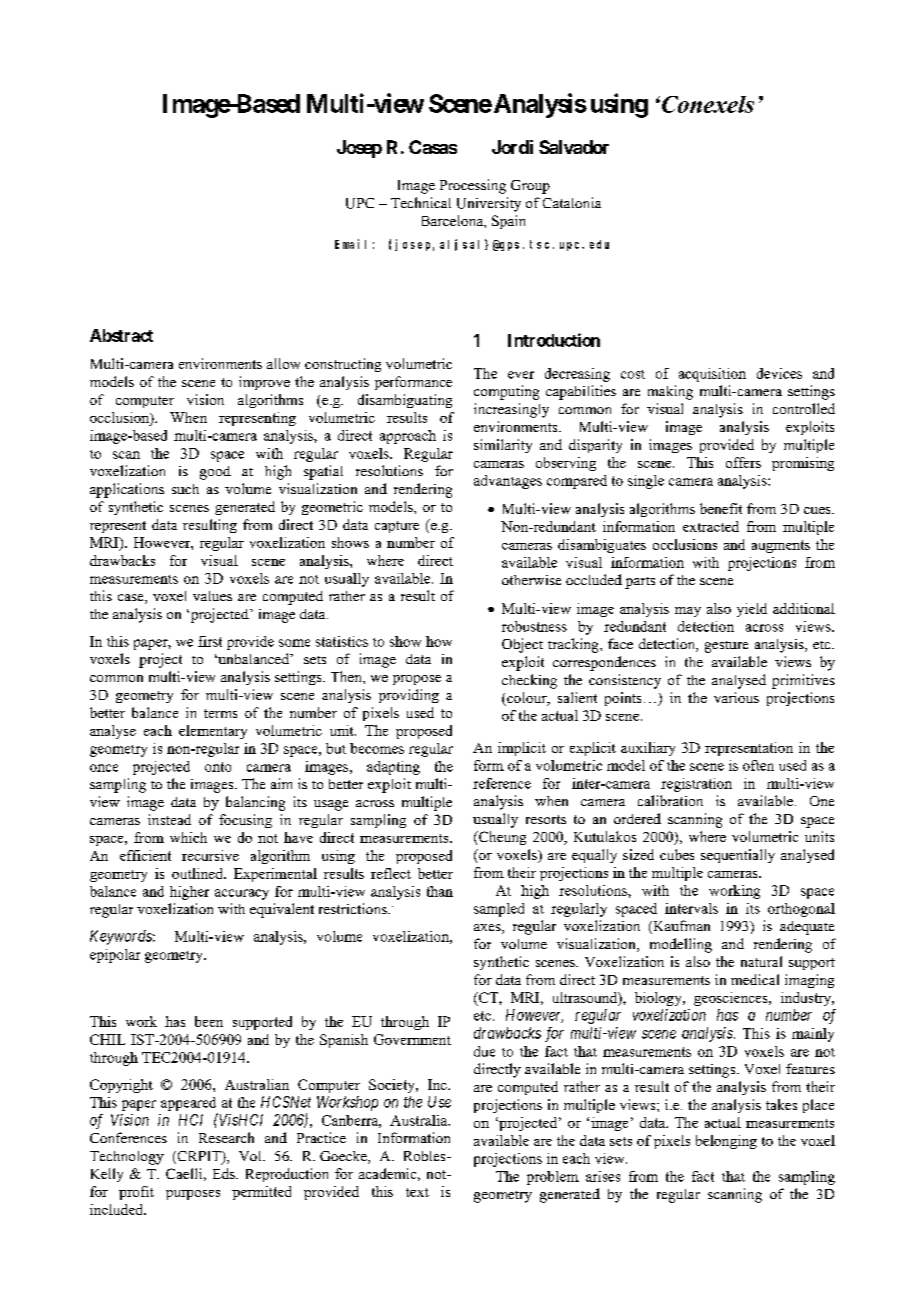 The width and height of the image is (924, 1308). Describe the element at coordinates (572, 202) in the image. I see `Catalonia` at that location.
